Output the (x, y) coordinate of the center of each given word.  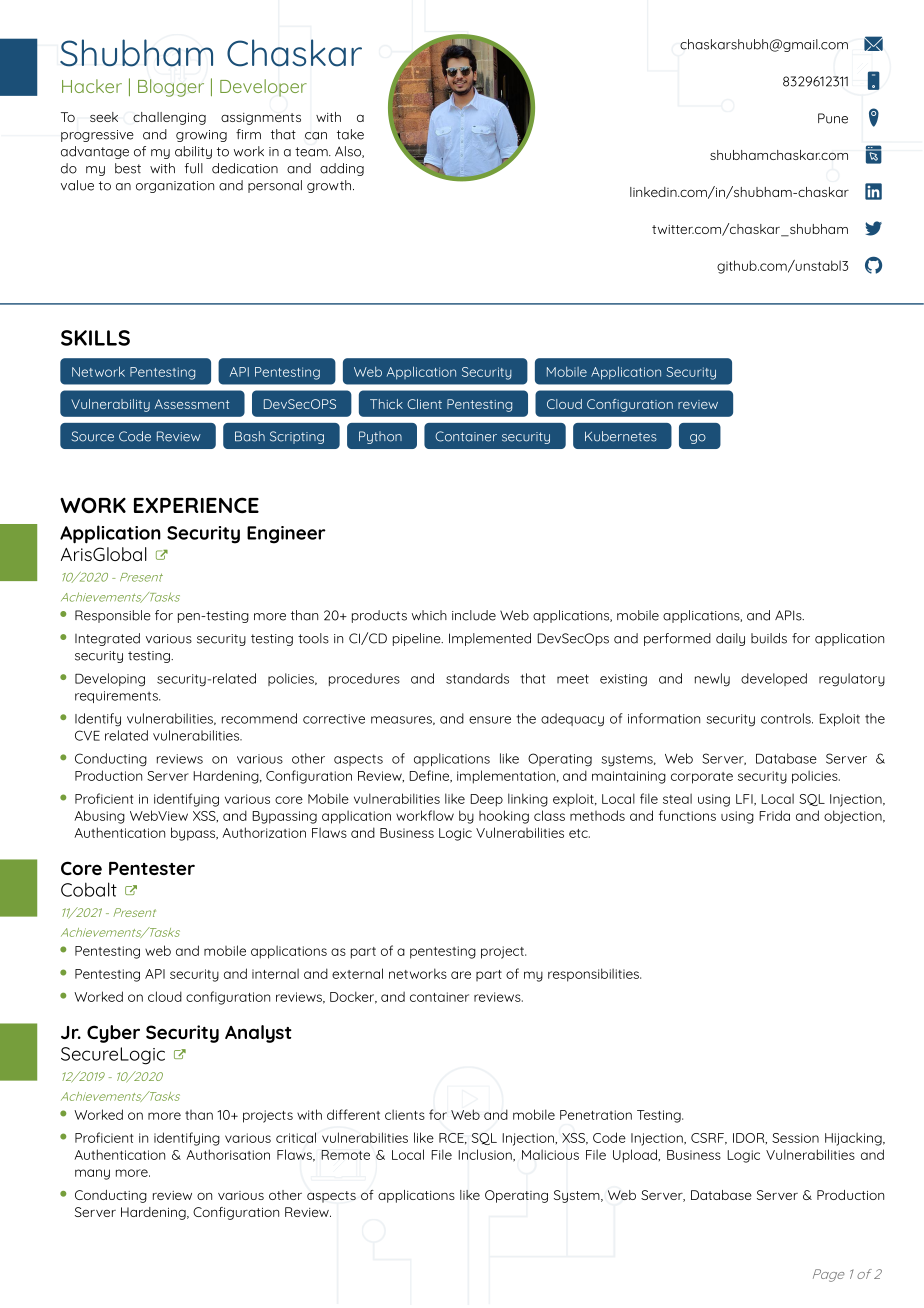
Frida (774, 815)
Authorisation (228, 1154)
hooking (504, 817)
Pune (833, 118)
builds (769, 638)
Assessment (192, 404)
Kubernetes (621, 436)
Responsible (113, 616)
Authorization (264, 832)
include (474, 615)
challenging (169, 118)
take (350, 134)
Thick (386, 404)
